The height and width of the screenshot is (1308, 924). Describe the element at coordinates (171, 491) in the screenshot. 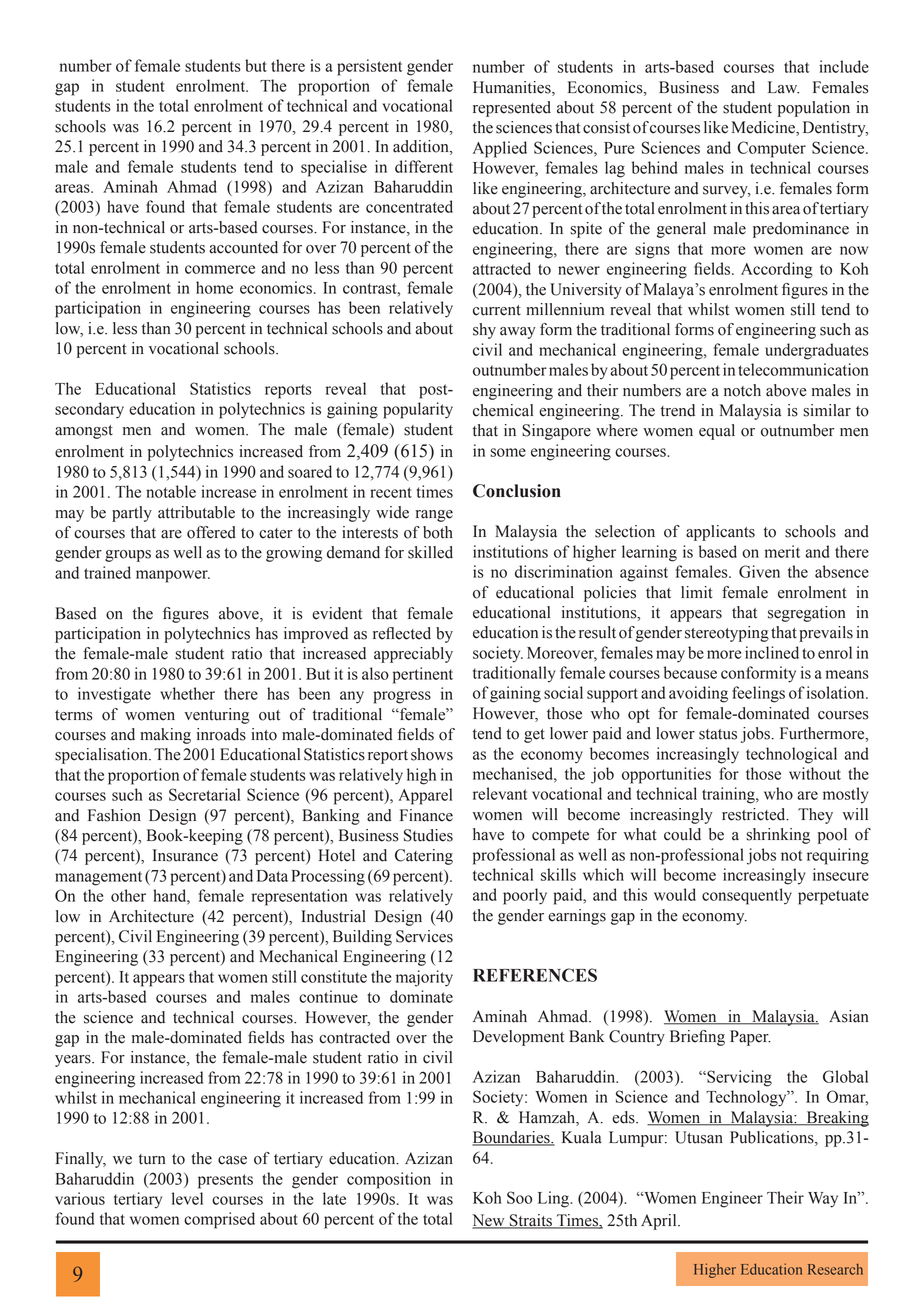

I see `notable` at that location.
